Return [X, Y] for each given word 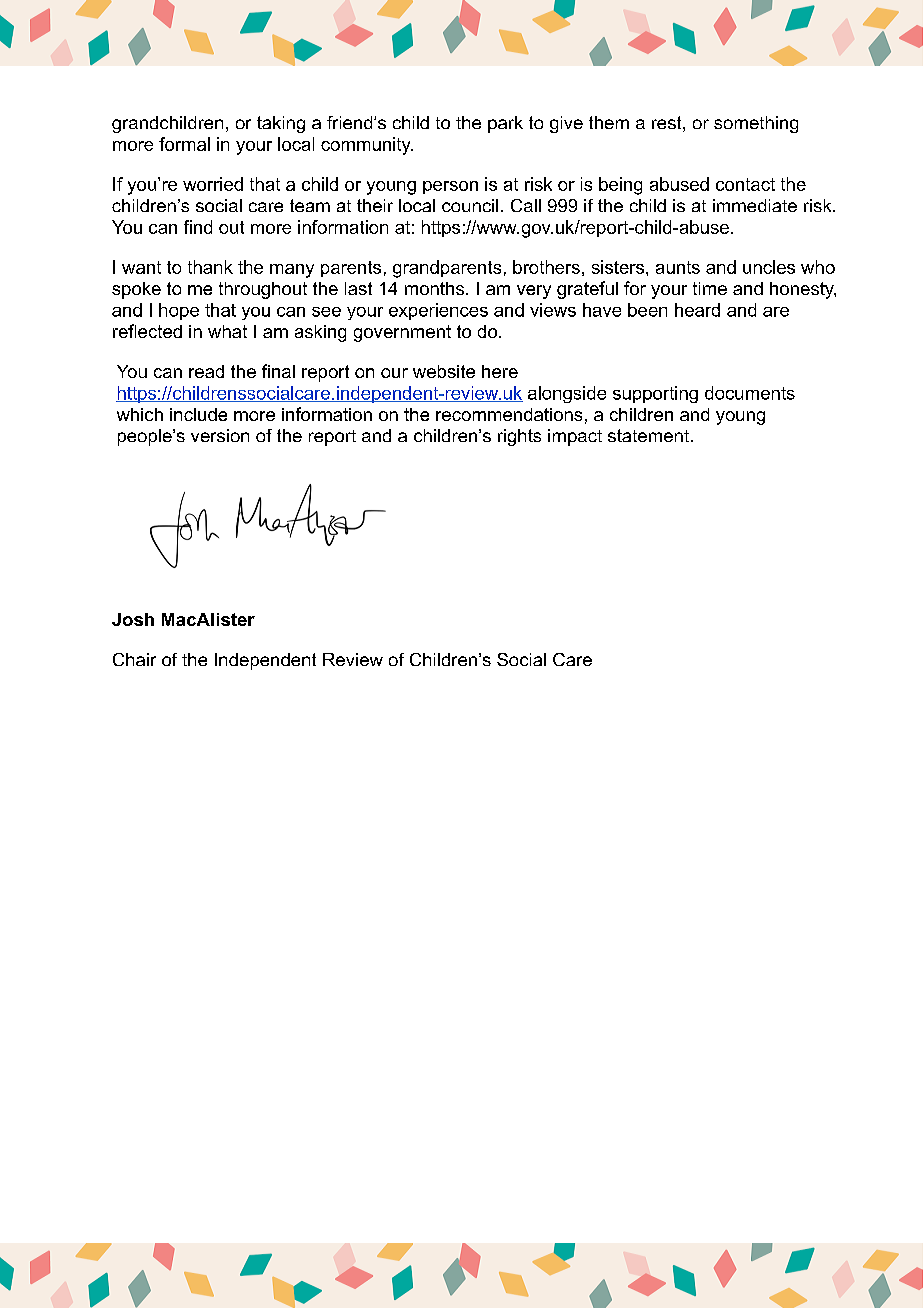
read [206, 371]
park [505, 124]
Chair [134, 659]
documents [750, 393]
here [500, 371]
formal [184, 144]
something [756, 124]
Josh [133, 619]
